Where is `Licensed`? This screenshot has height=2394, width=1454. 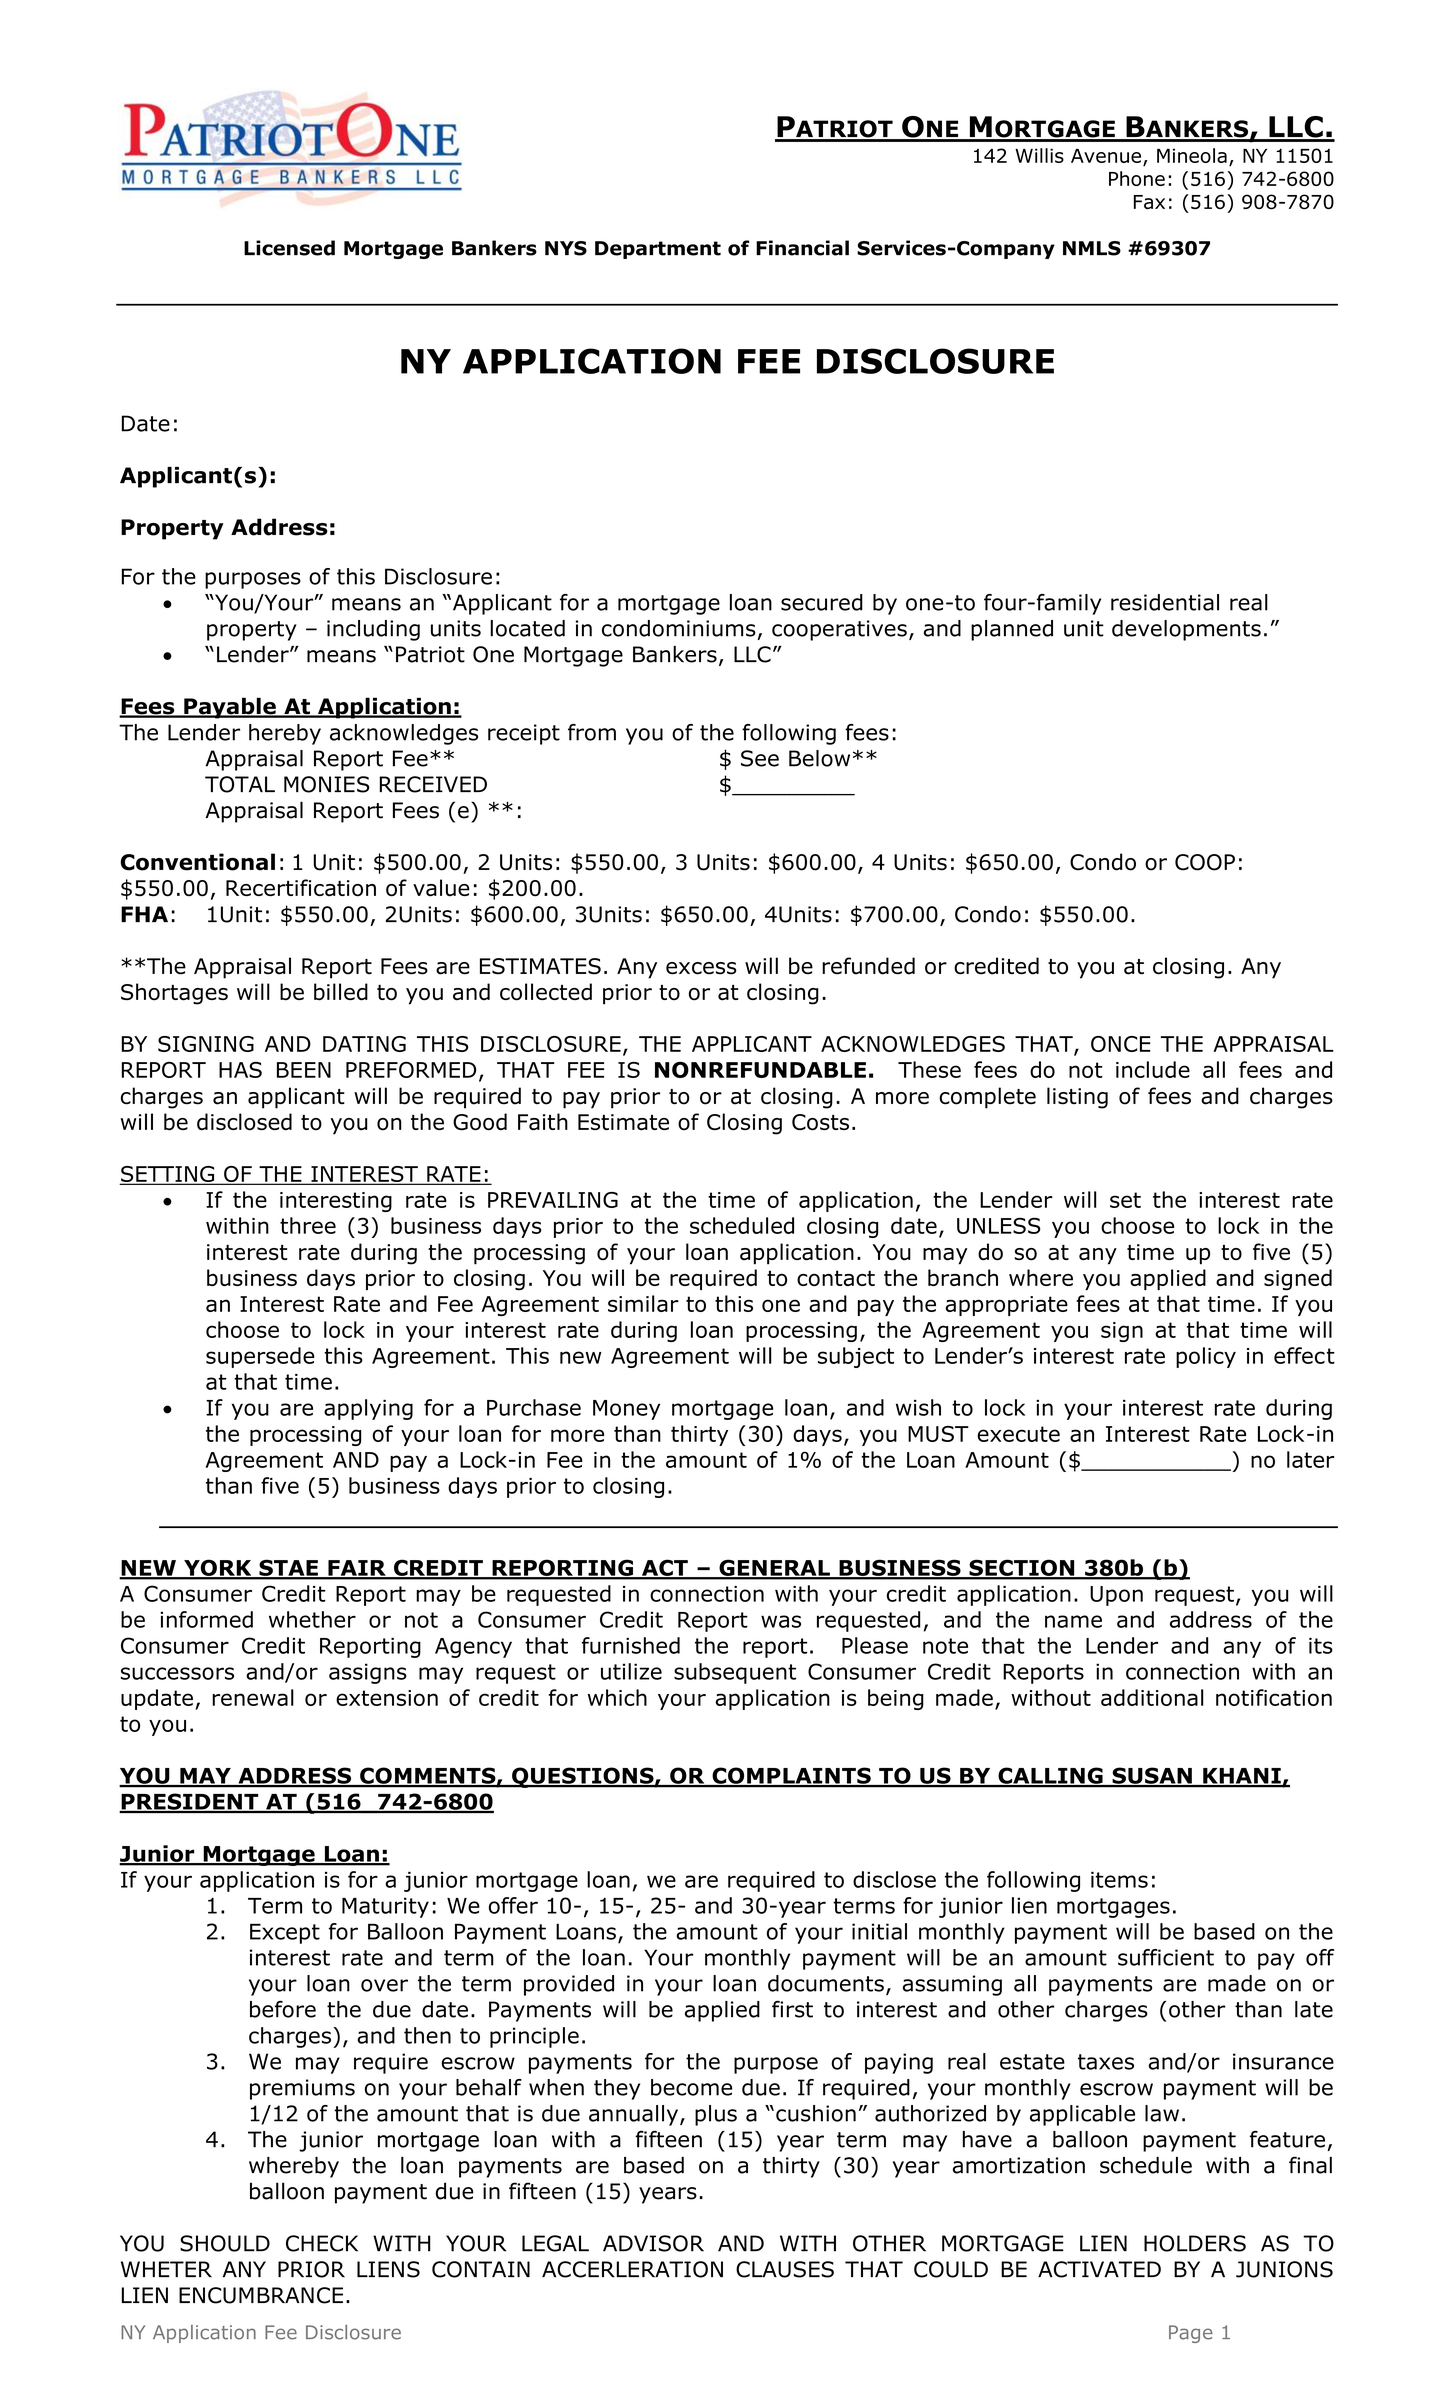
Licensed is located at coordinates (289, 248).
